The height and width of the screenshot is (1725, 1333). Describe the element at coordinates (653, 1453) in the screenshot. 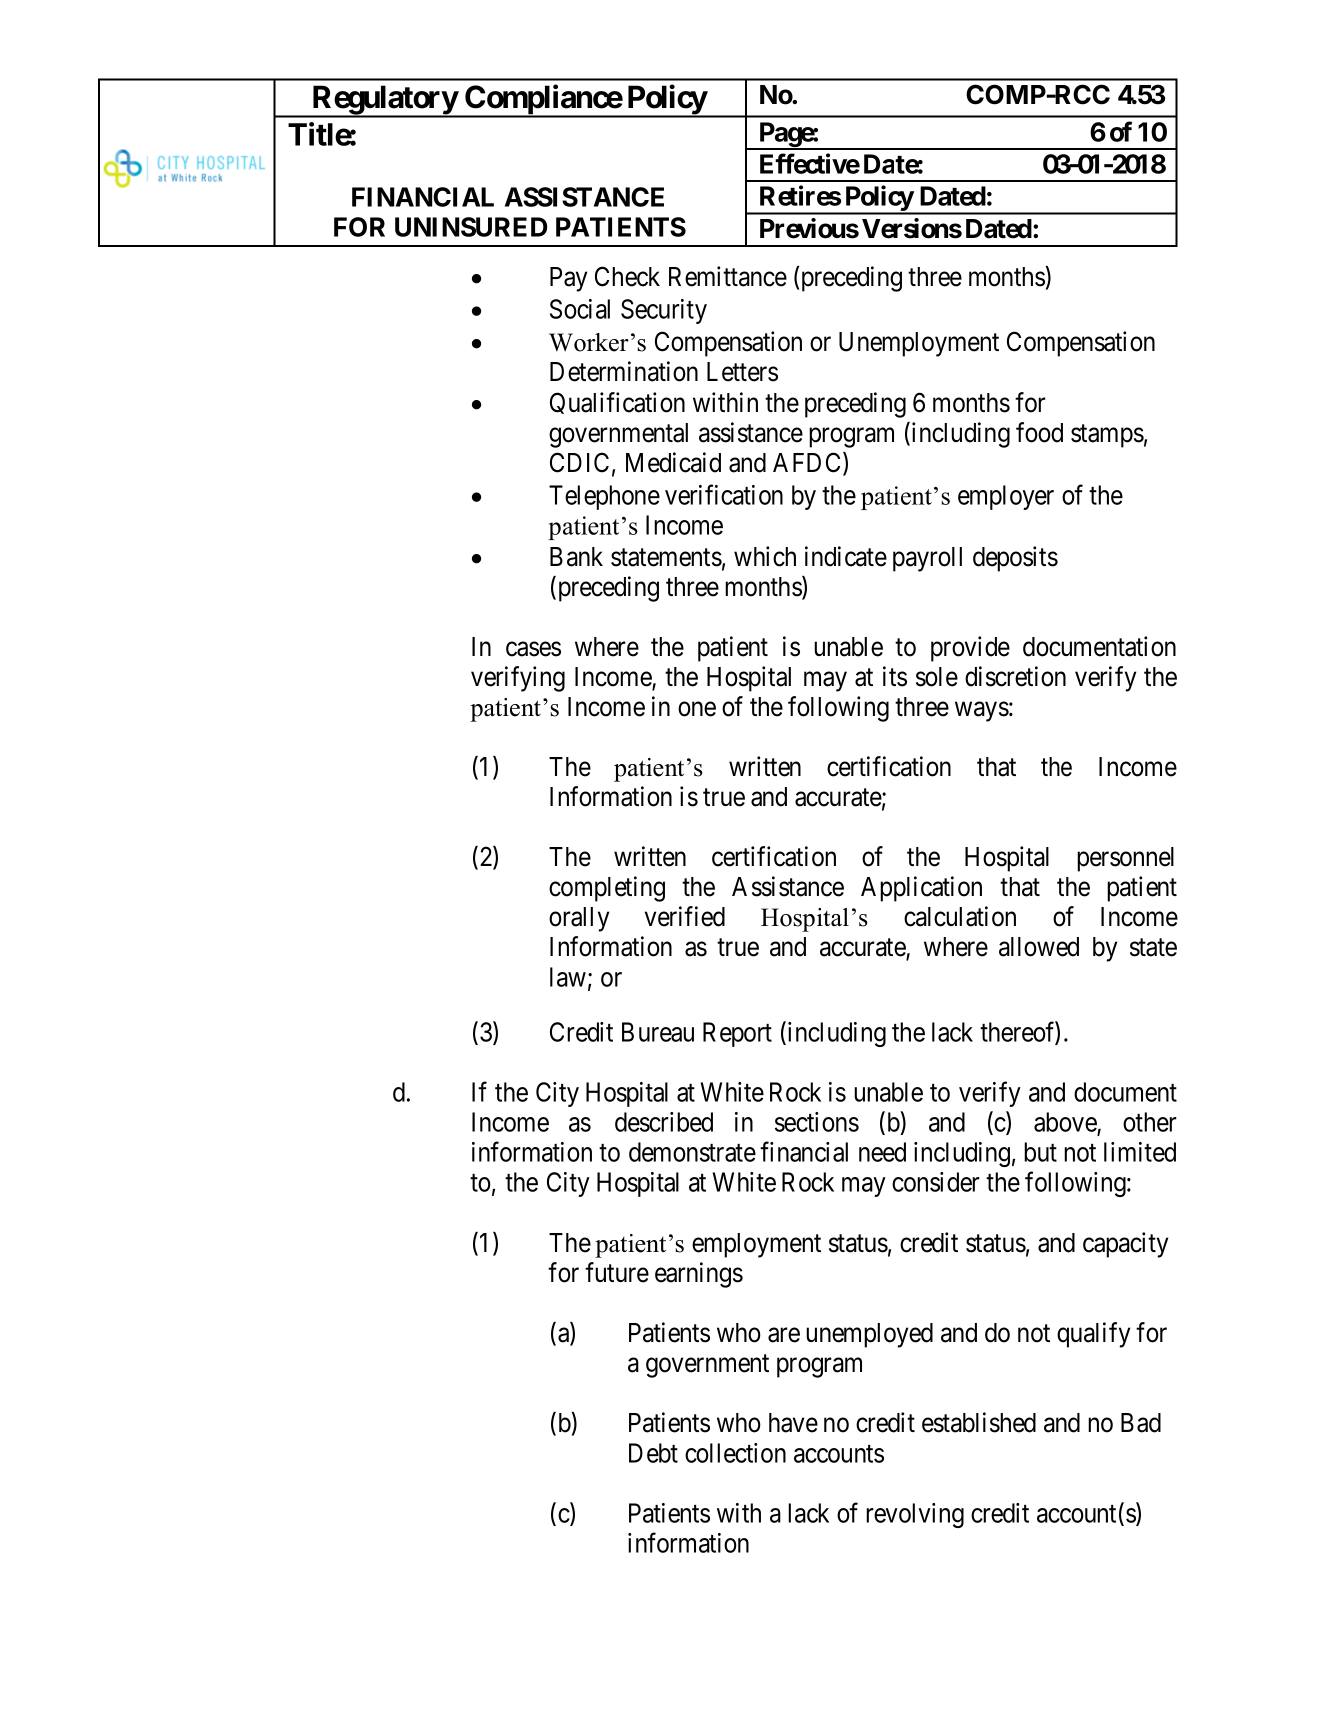

I see `Debt` at that location.
